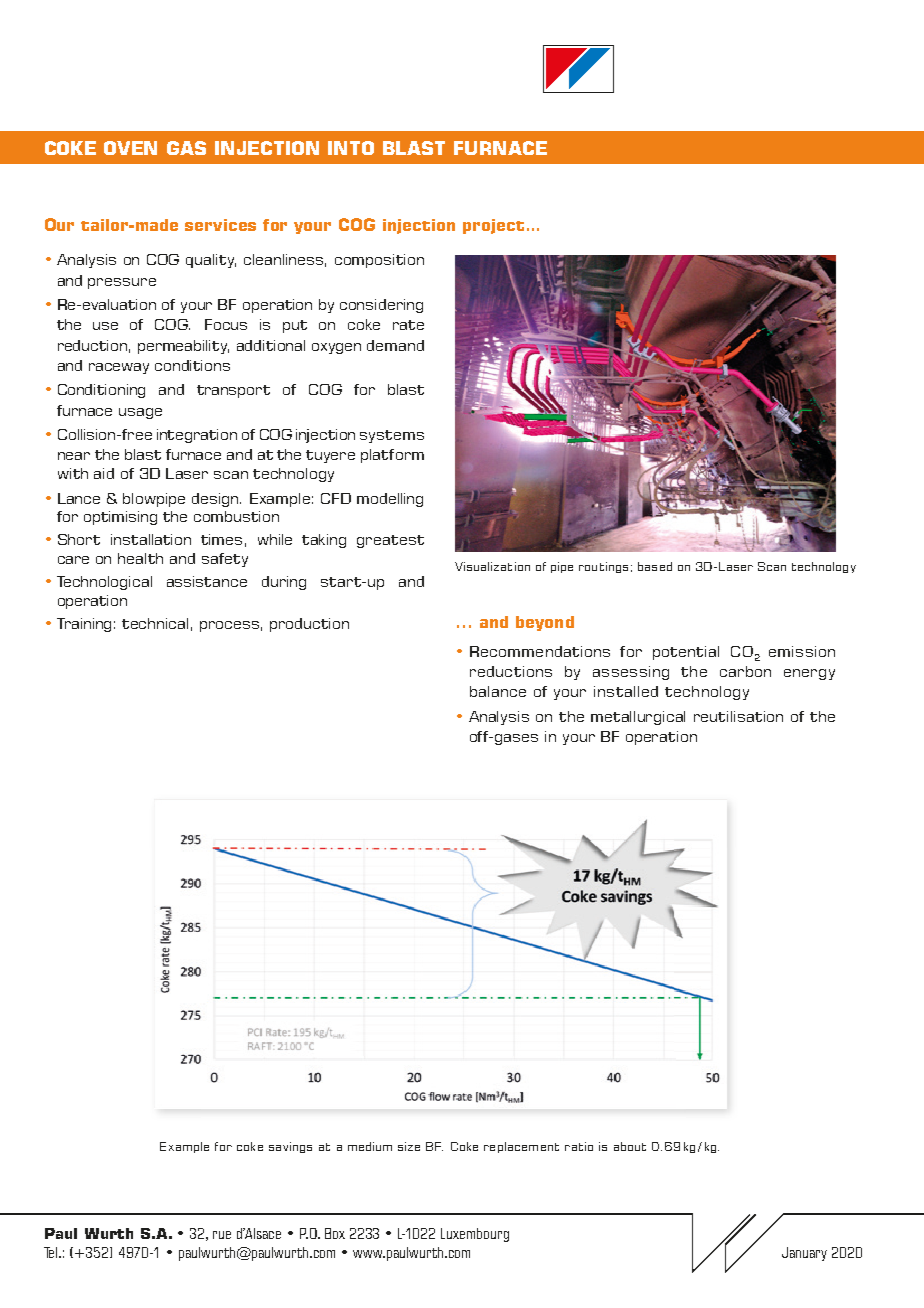 This image has height=1308, width=924. Describe the element at coordinates (222, 1235) in the image. I see `rue` at that location.
